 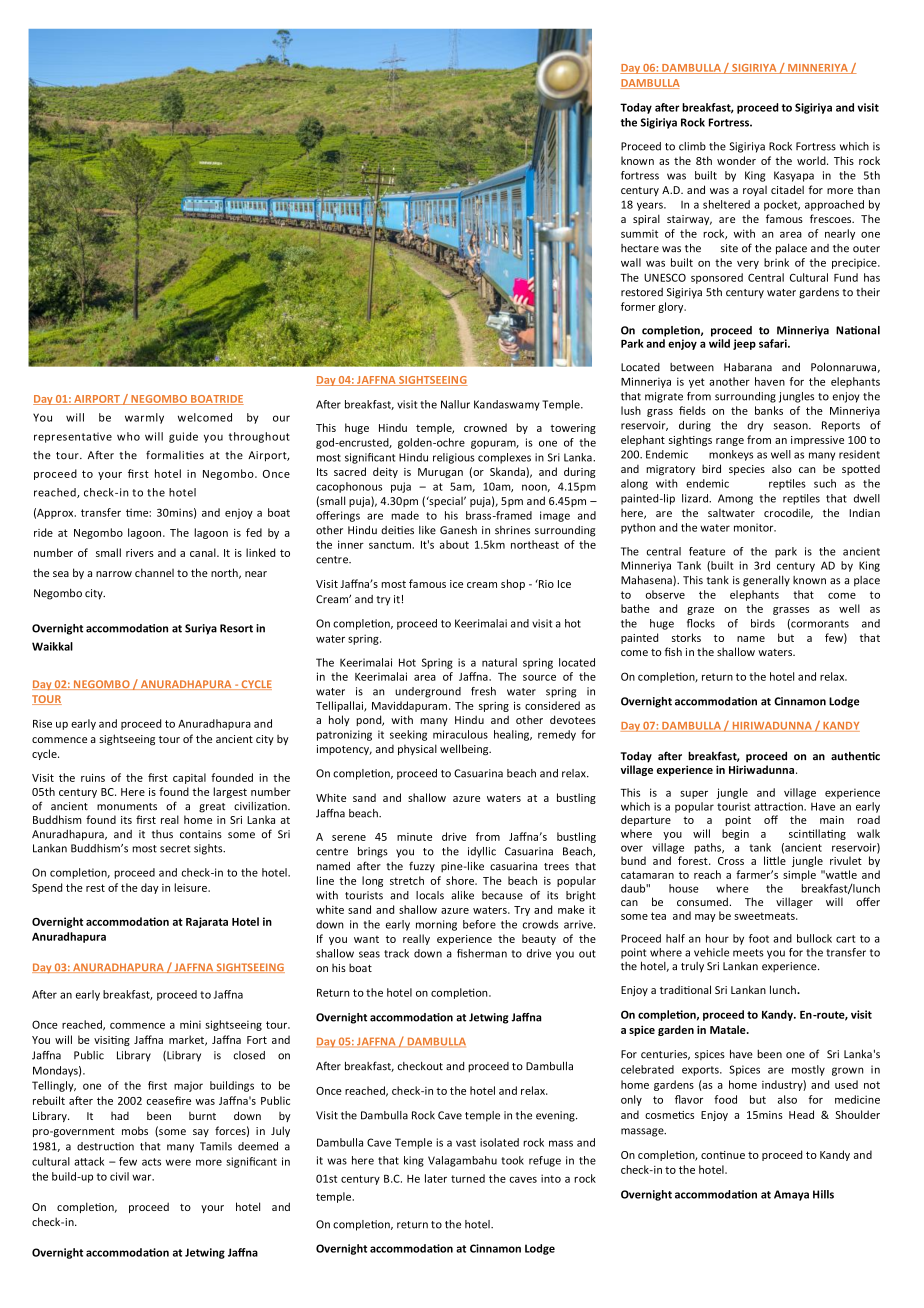 What do you see at coordinates (151, 1162) in the screenshot?
I see `acts` at bounding box center [151, 1162].
